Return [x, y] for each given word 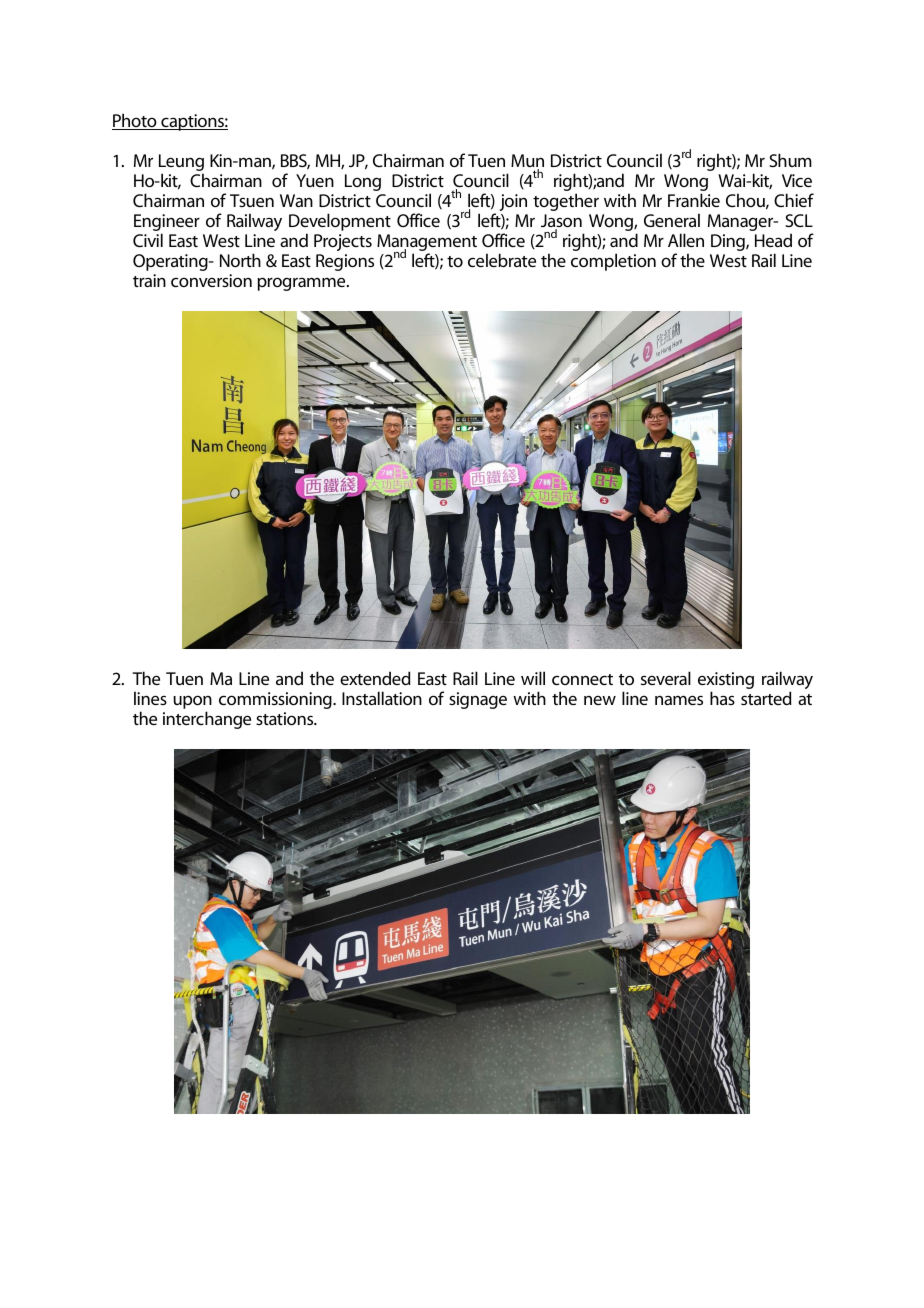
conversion [211, 280]
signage [478, 700]
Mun [527, 162]
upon [192, 702]
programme [302, 284]
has [722, 698]
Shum [790, 160]
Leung [181, 164]
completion [613, 262]
